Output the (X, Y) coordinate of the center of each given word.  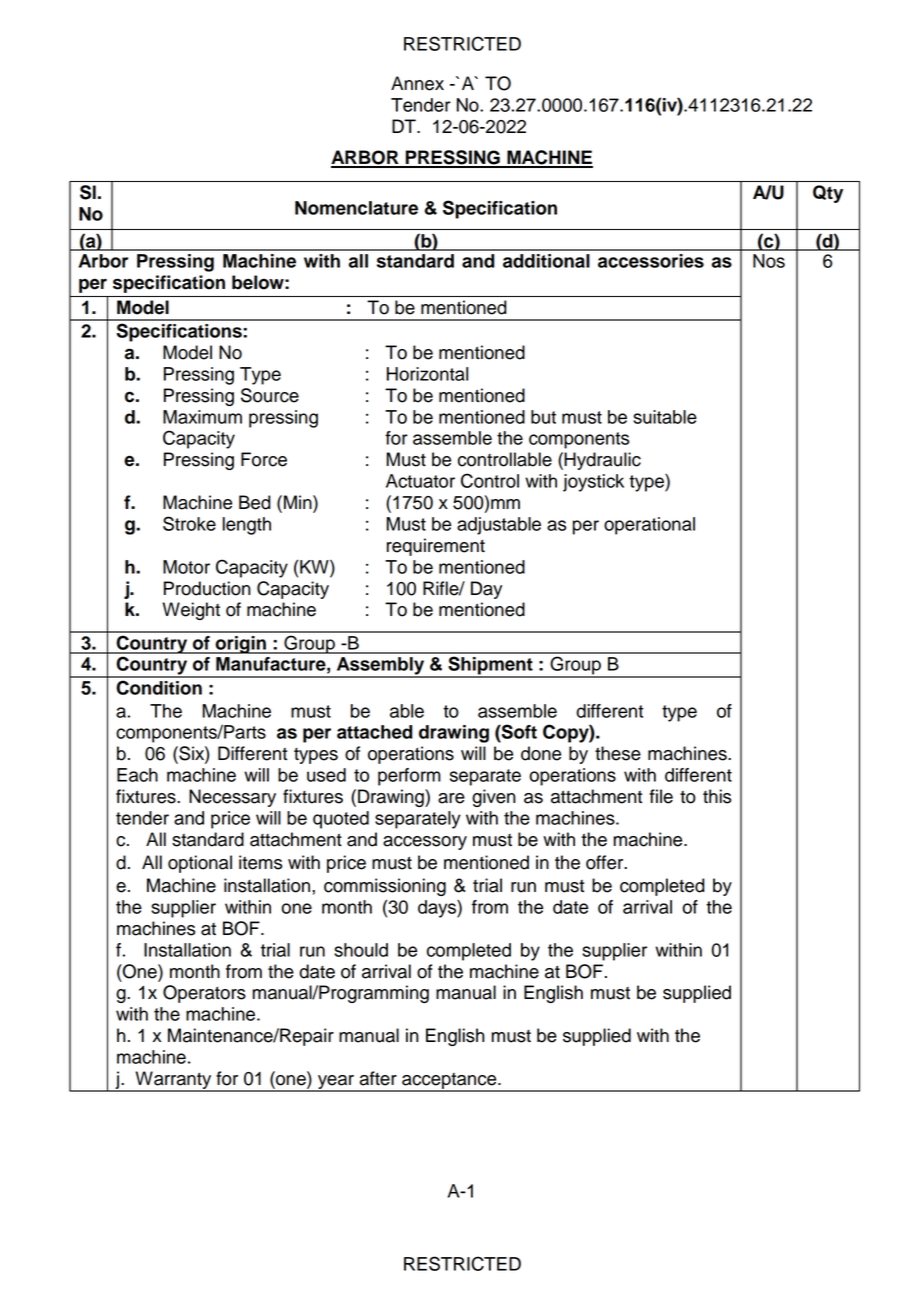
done (541, 753)
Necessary (232, 798)
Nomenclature (356, 208)
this (717, 796)
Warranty (173, 1081)
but (543, 417)
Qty (828, 194)
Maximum (202, 417)
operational (649, 526)
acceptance (449, 1082)
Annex (417, 83)
